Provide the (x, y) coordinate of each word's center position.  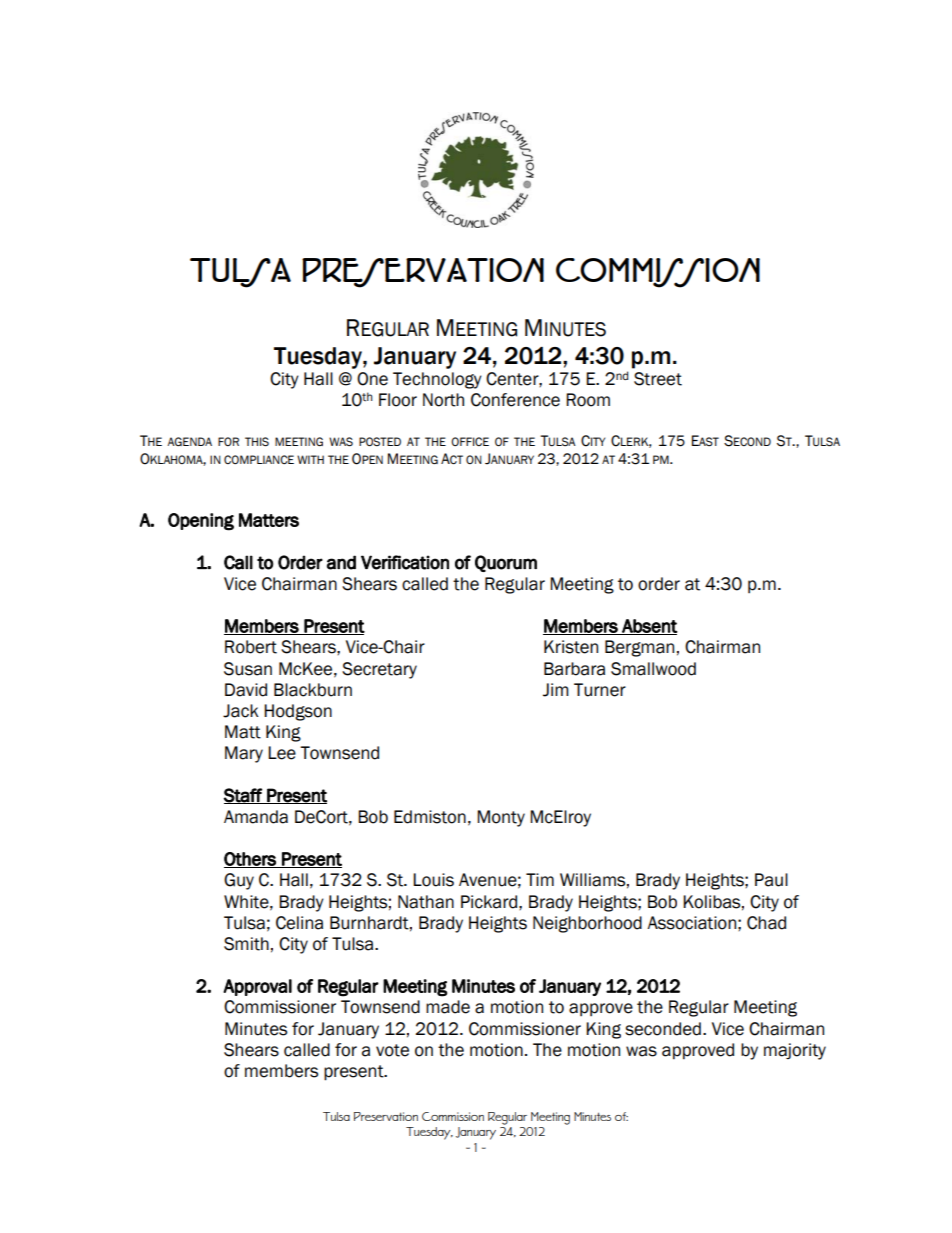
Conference (515, 400)
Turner (600, 690)
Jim (556, 690)
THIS (257, 442)
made (448, 1007)
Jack (241, 711)
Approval (257, 987)
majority (795, 1051)
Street (658, 379)
